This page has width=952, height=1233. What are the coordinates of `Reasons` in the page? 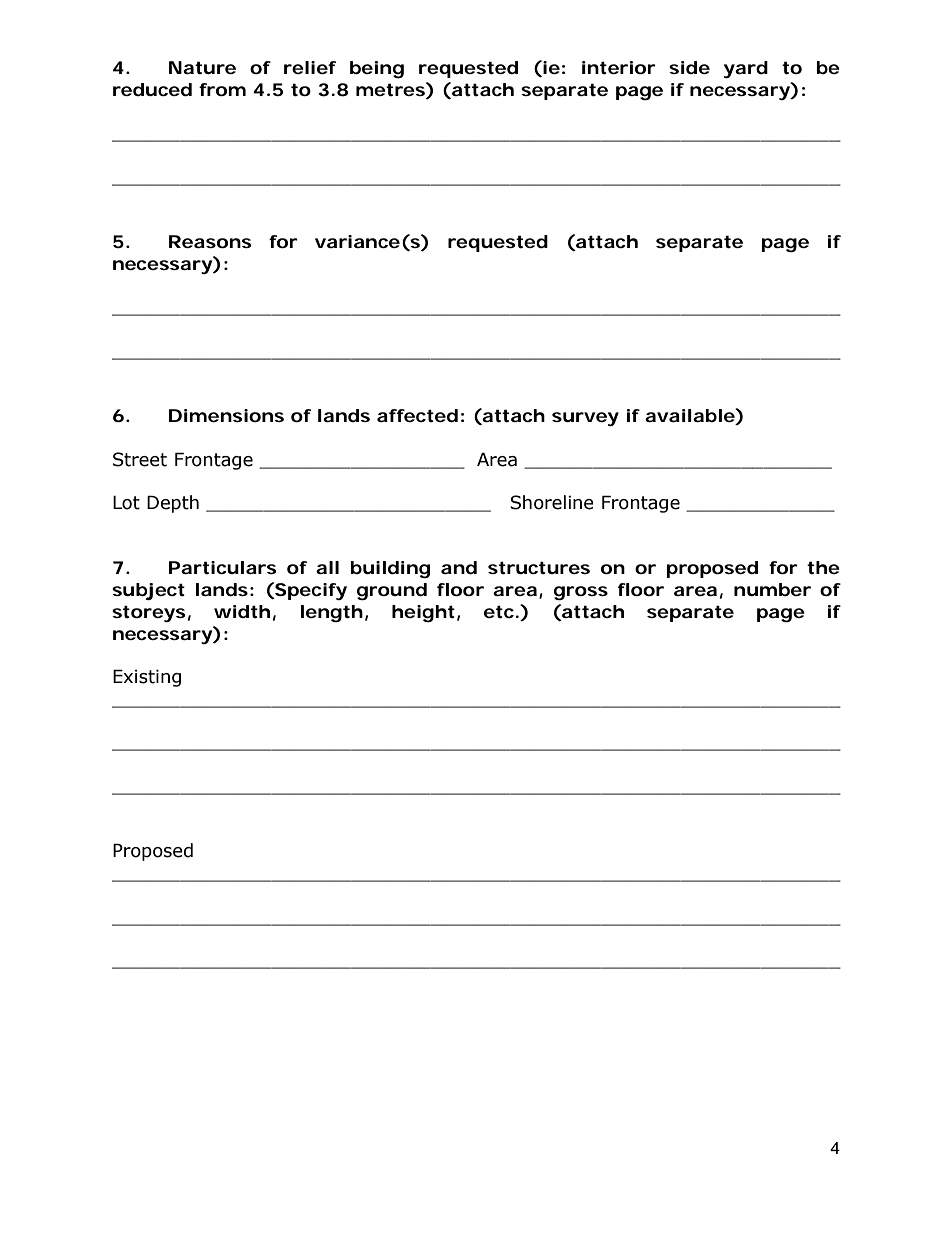 It's located at (210, 241).
